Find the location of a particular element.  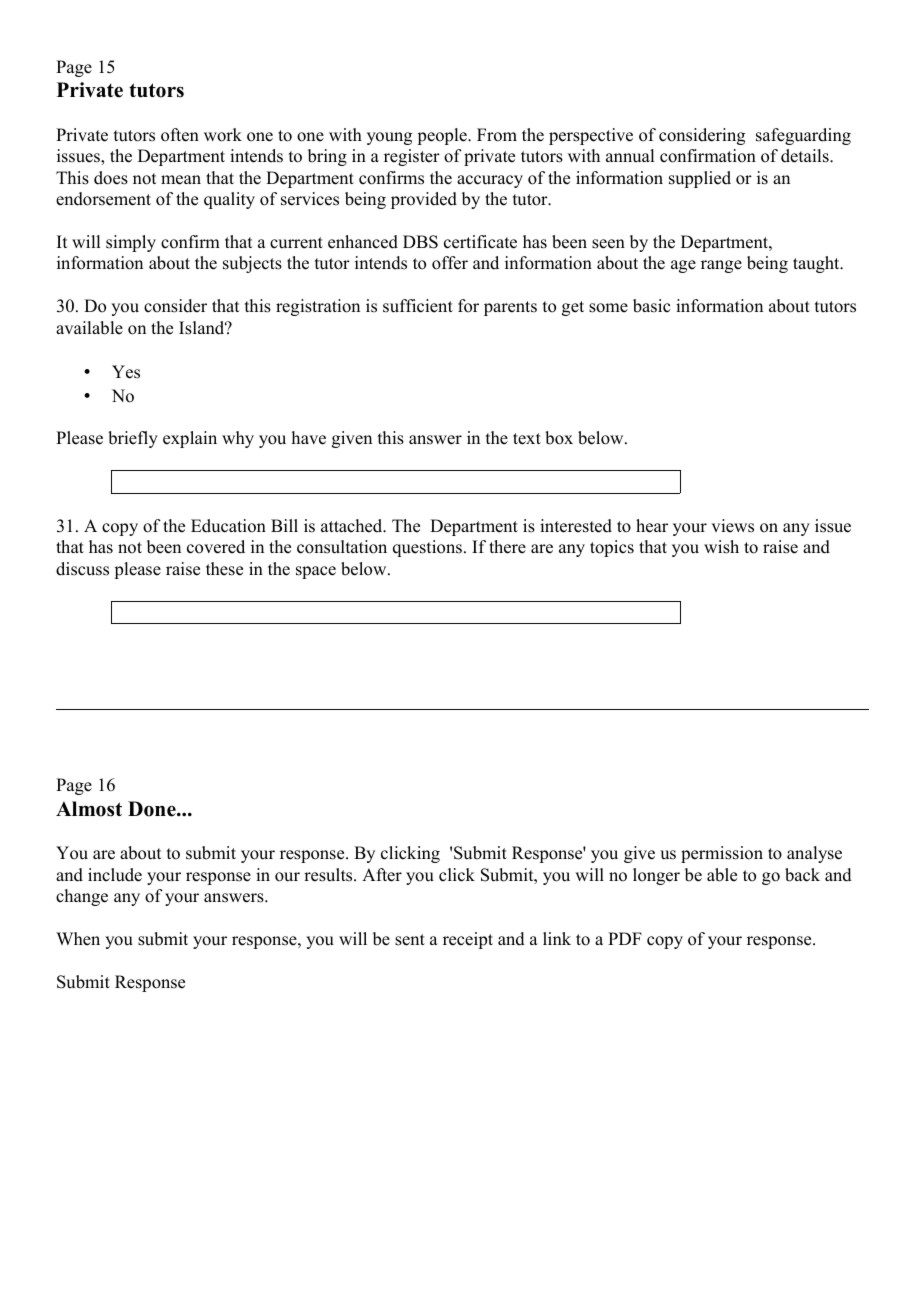

mean is located at coordinates (181, 180).
